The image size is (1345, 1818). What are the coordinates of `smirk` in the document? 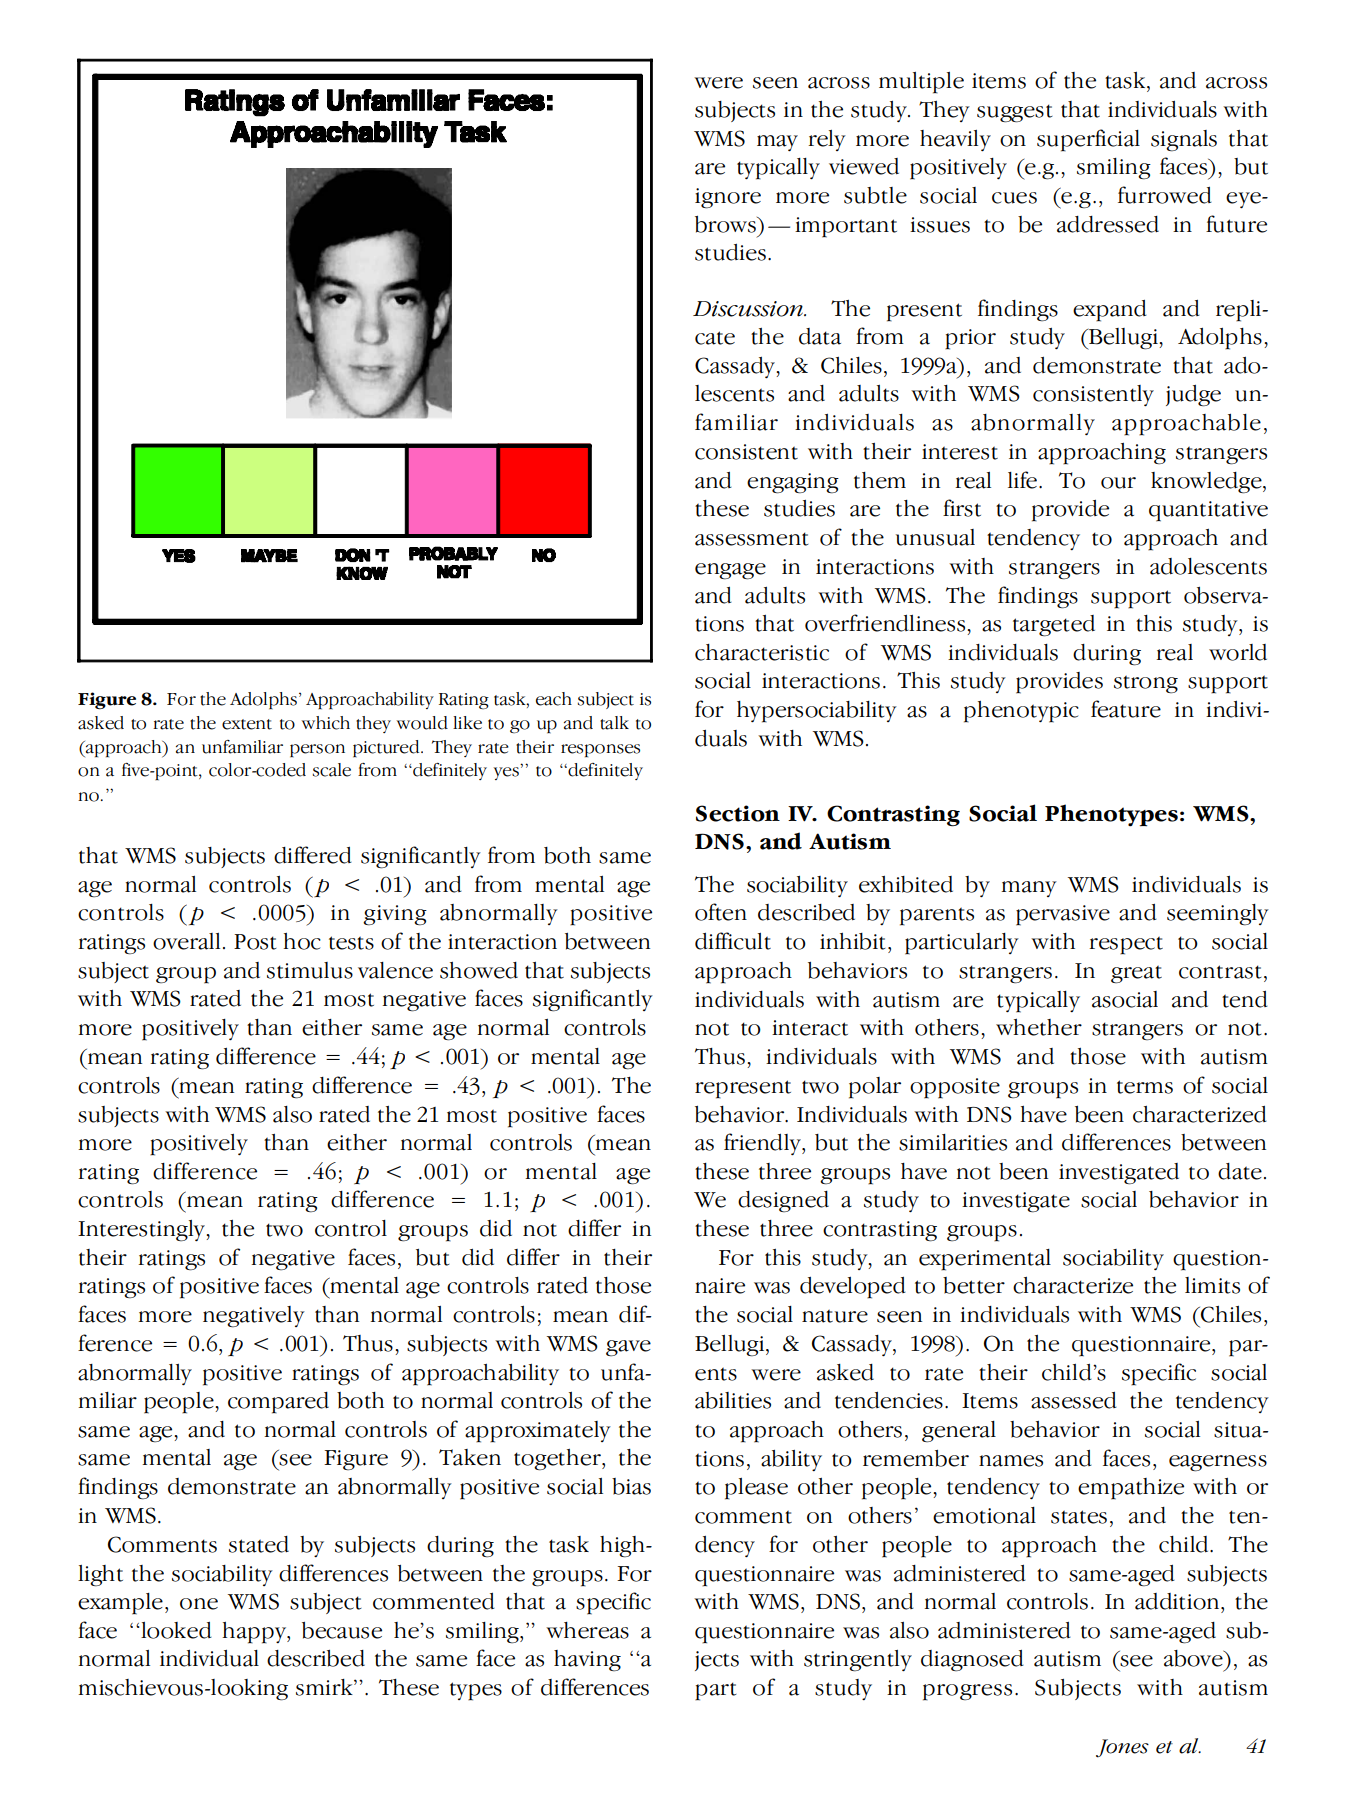 It's located at (325, 1687).
